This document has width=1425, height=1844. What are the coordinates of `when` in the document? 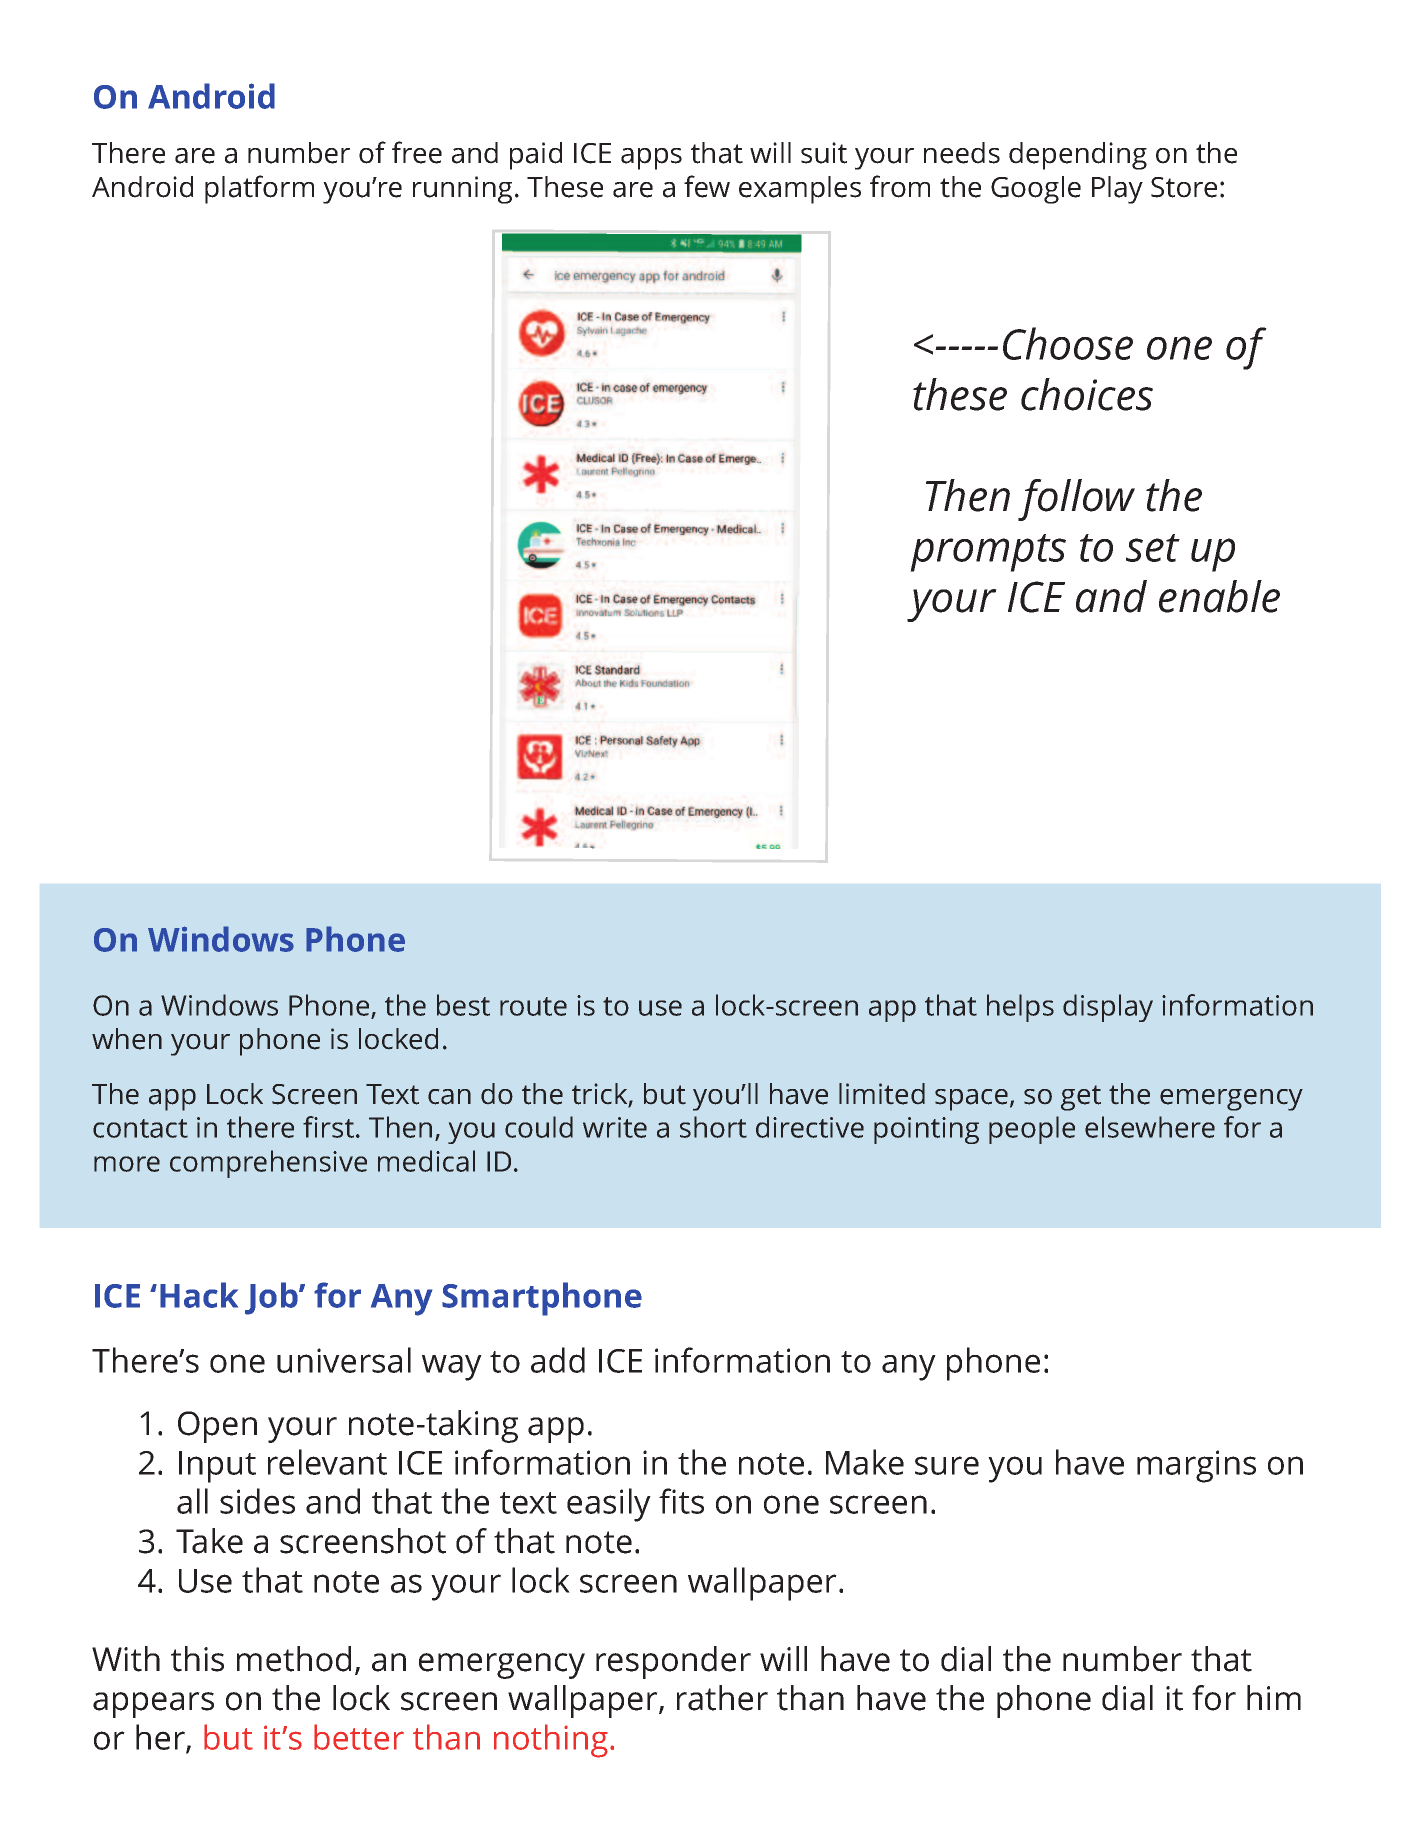 It's located at (127, 1039).
